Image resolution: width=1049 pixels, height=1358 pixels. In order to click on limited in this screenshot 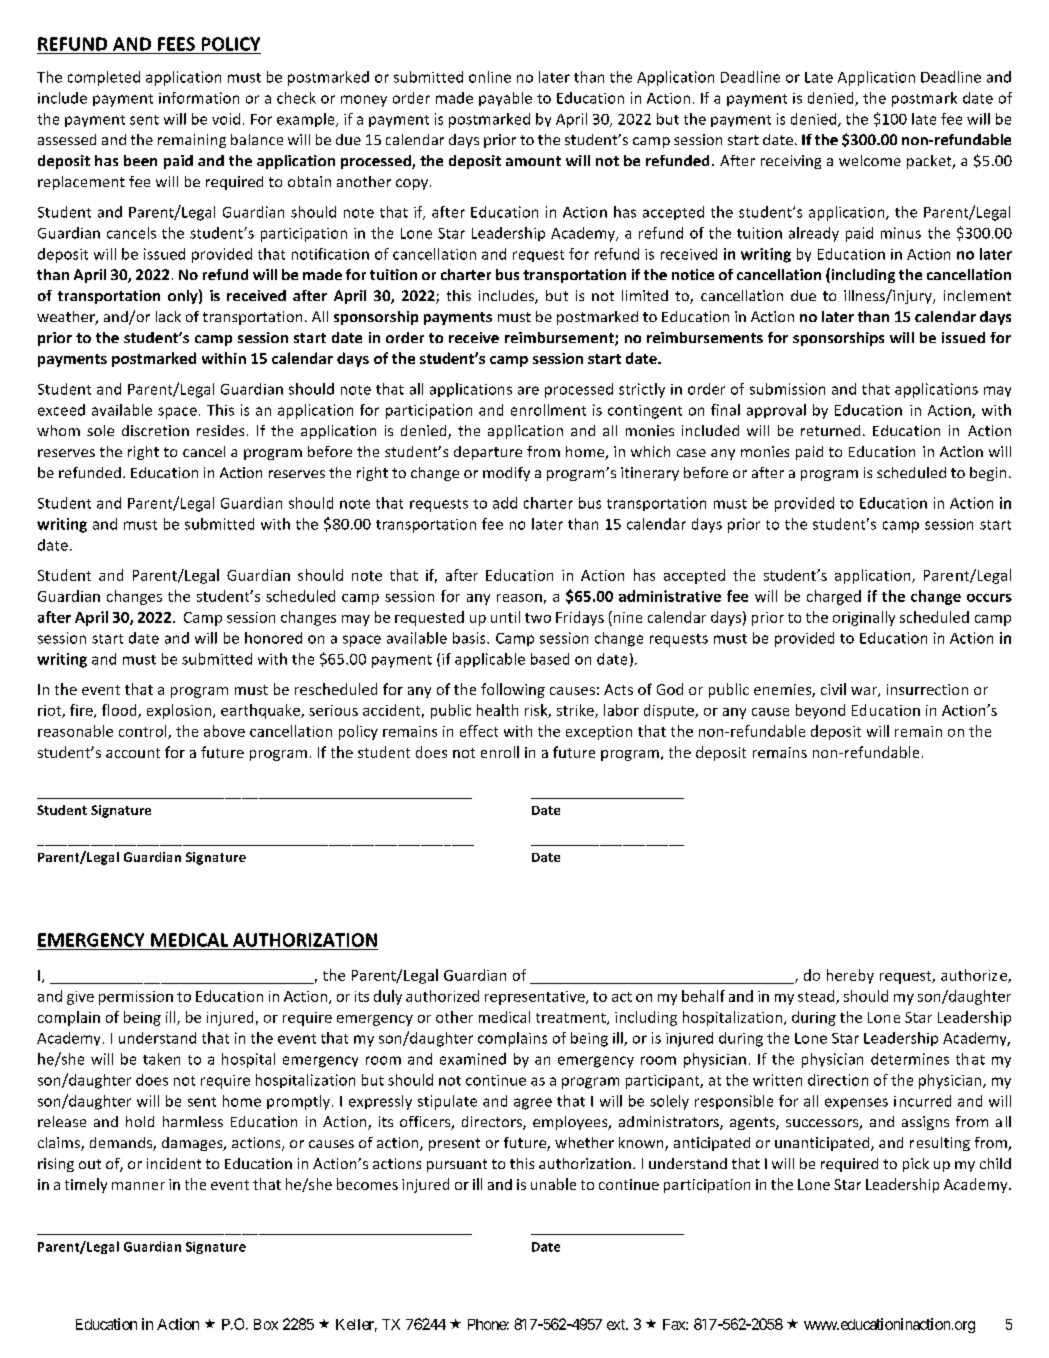, I will do `click(645, 295)`.
